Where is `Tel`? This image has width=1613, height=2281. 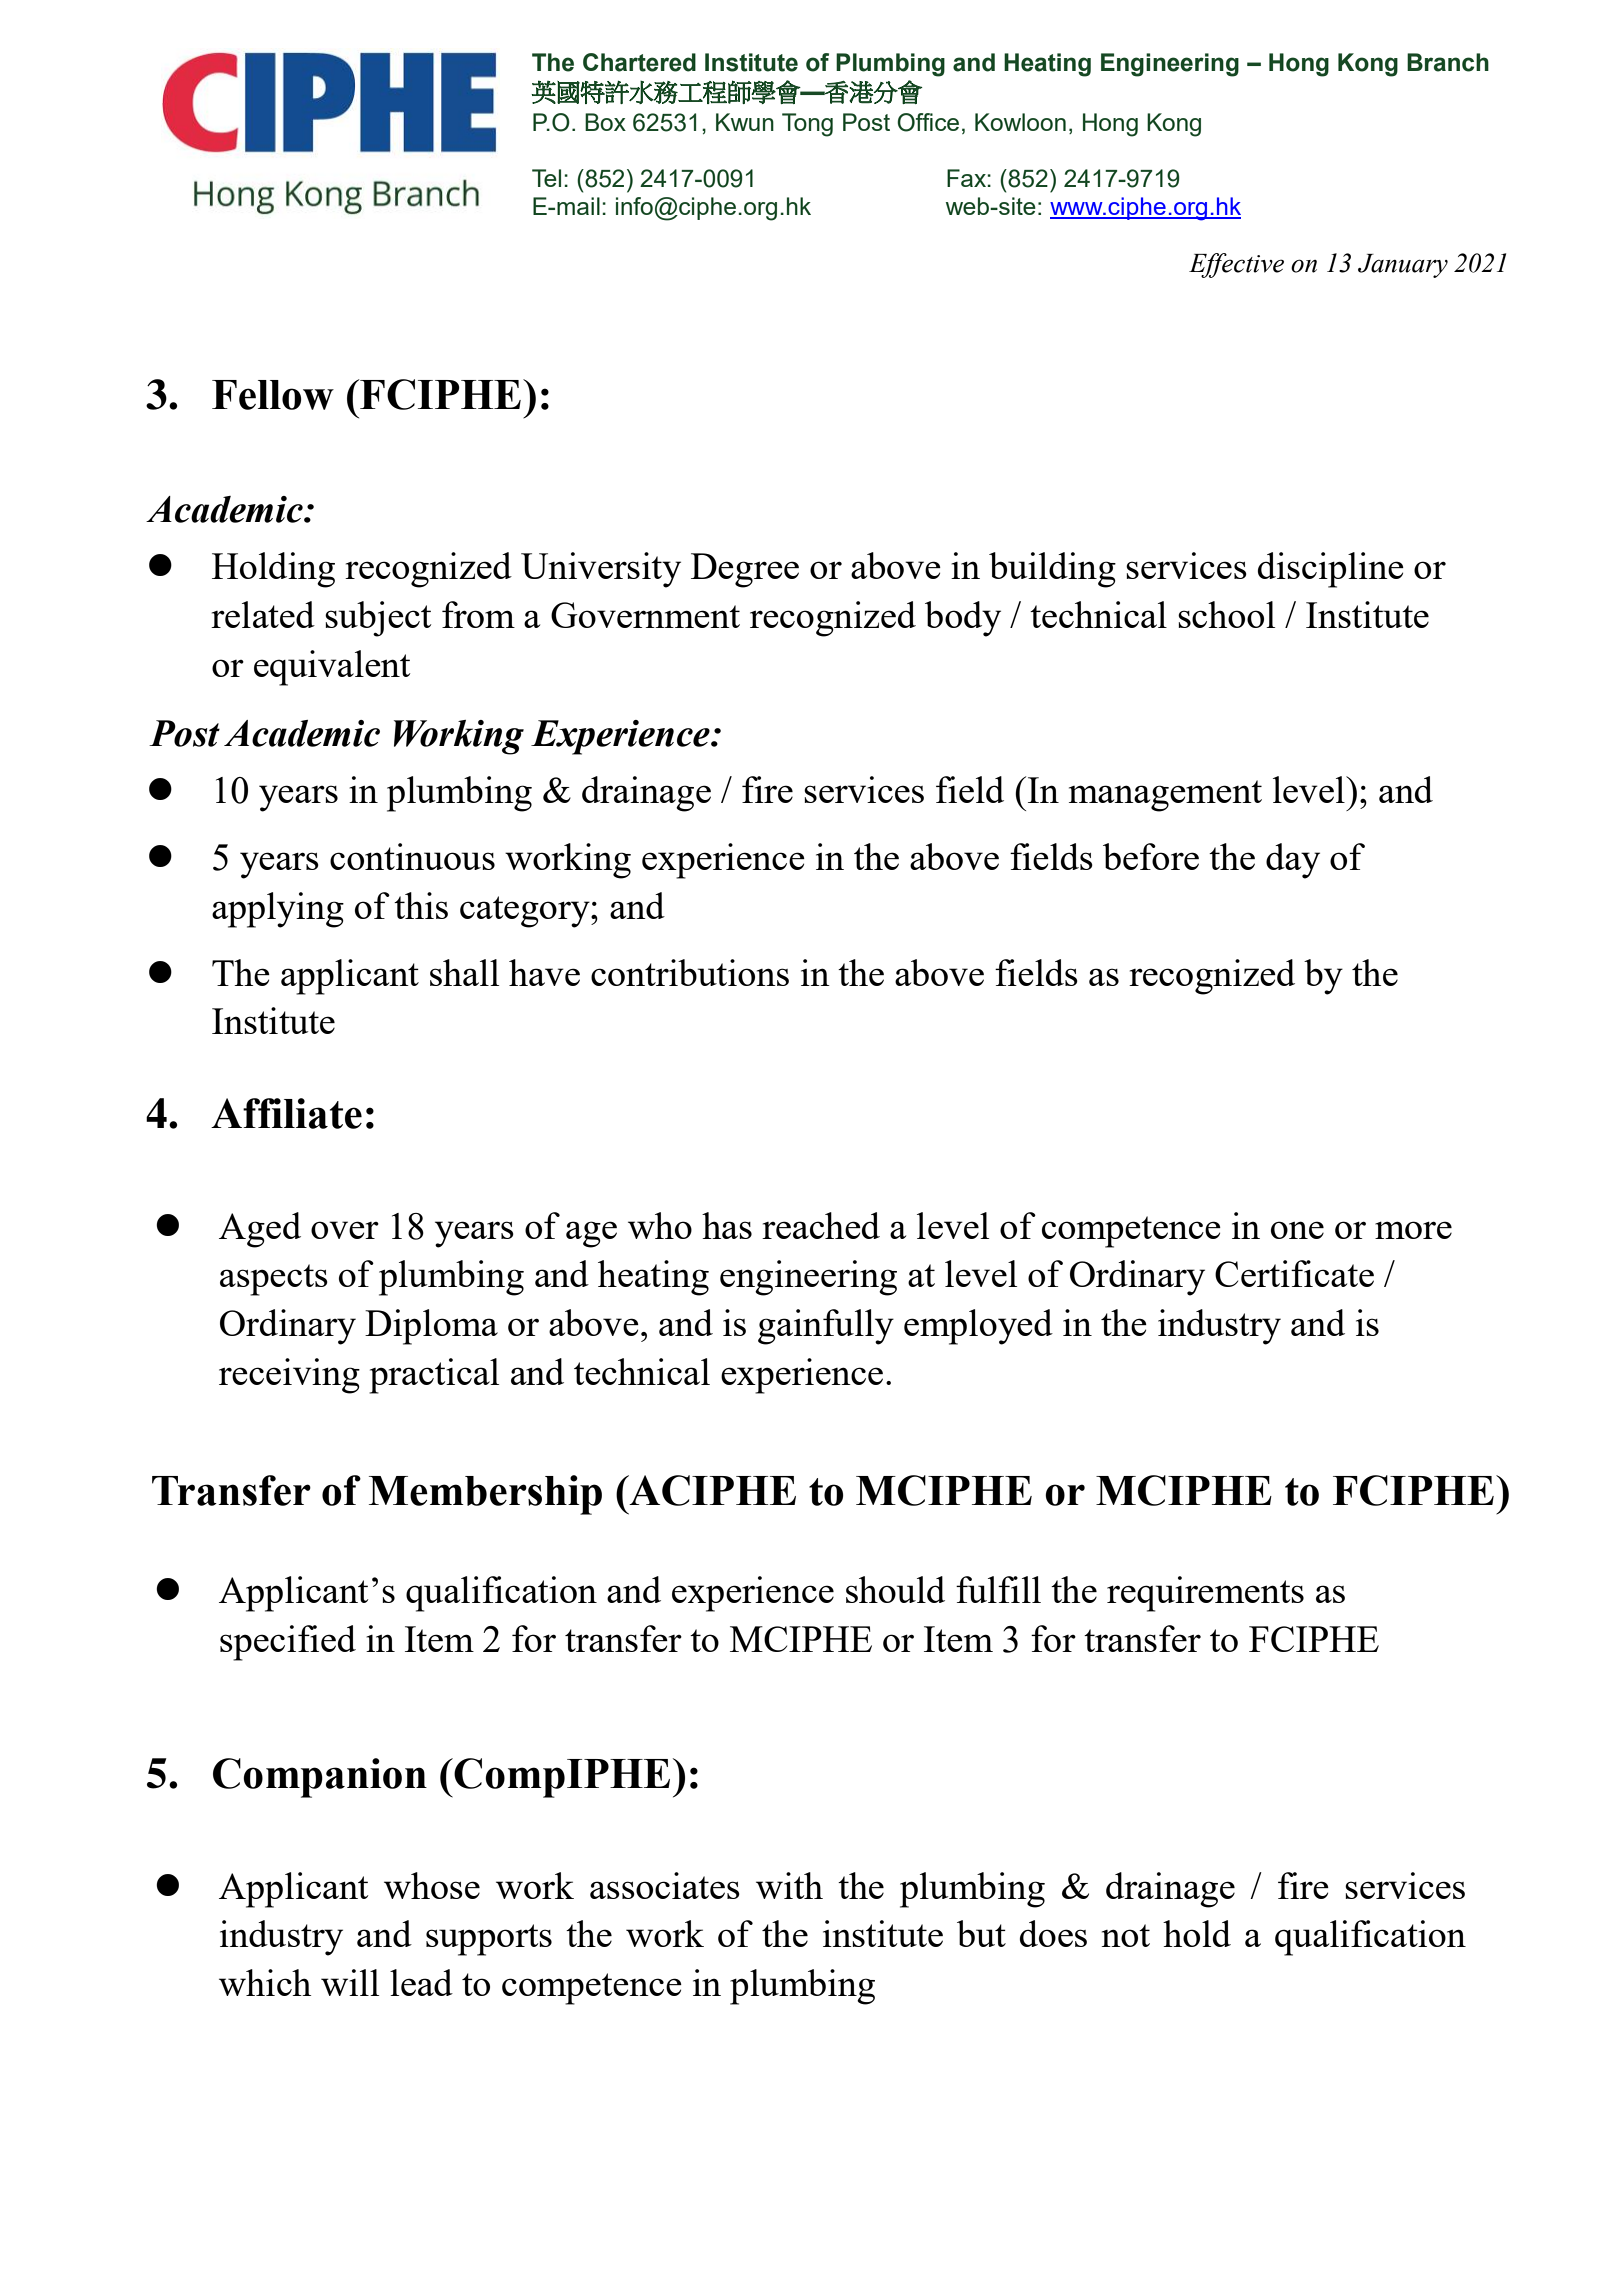
Tel is located at coordinates (546, 178).
